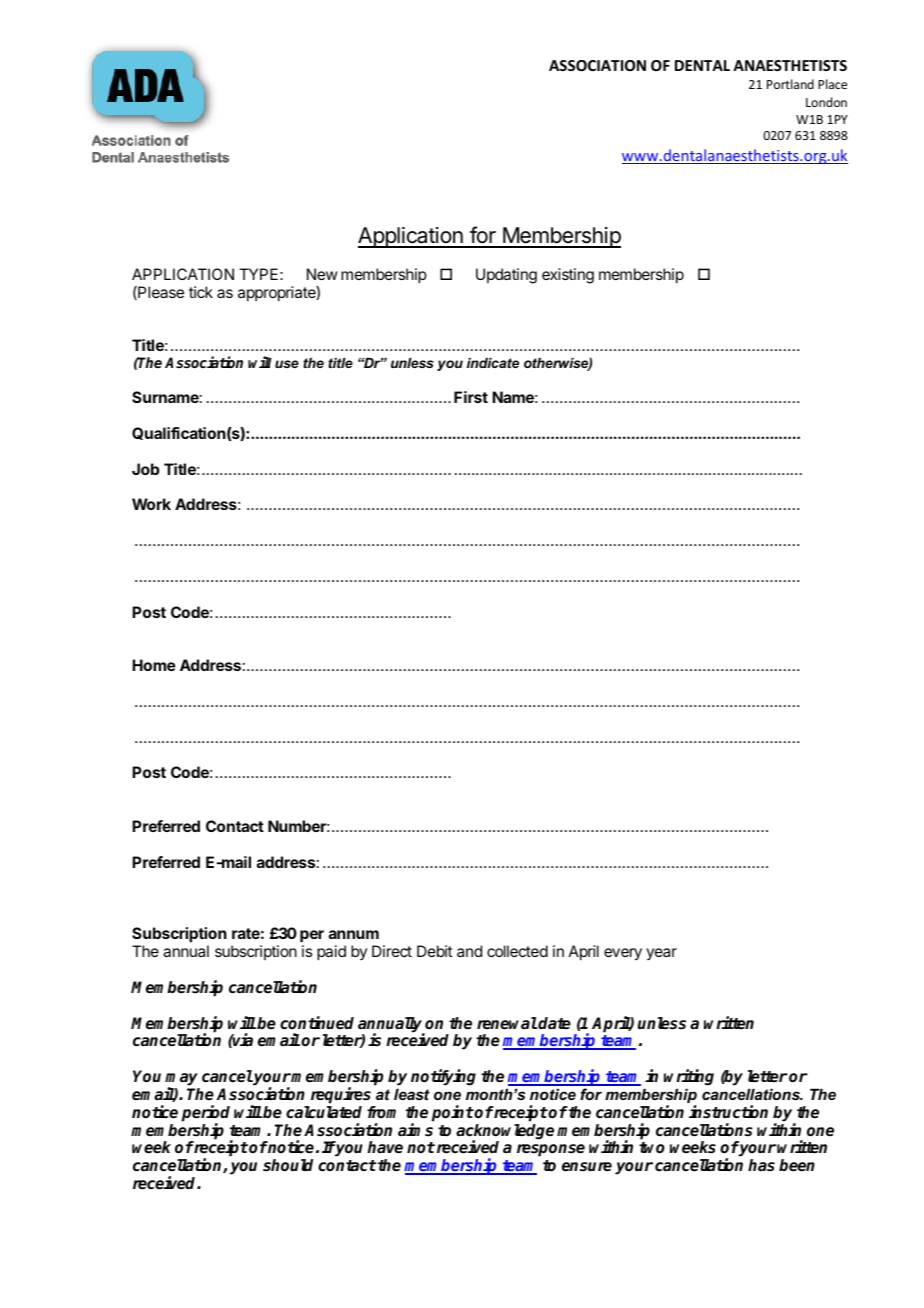 The height and width of the screenshot is (1308, 924). Describe the element at coordinates (568, 276) in the screenshot. I see `existing` at that location.
